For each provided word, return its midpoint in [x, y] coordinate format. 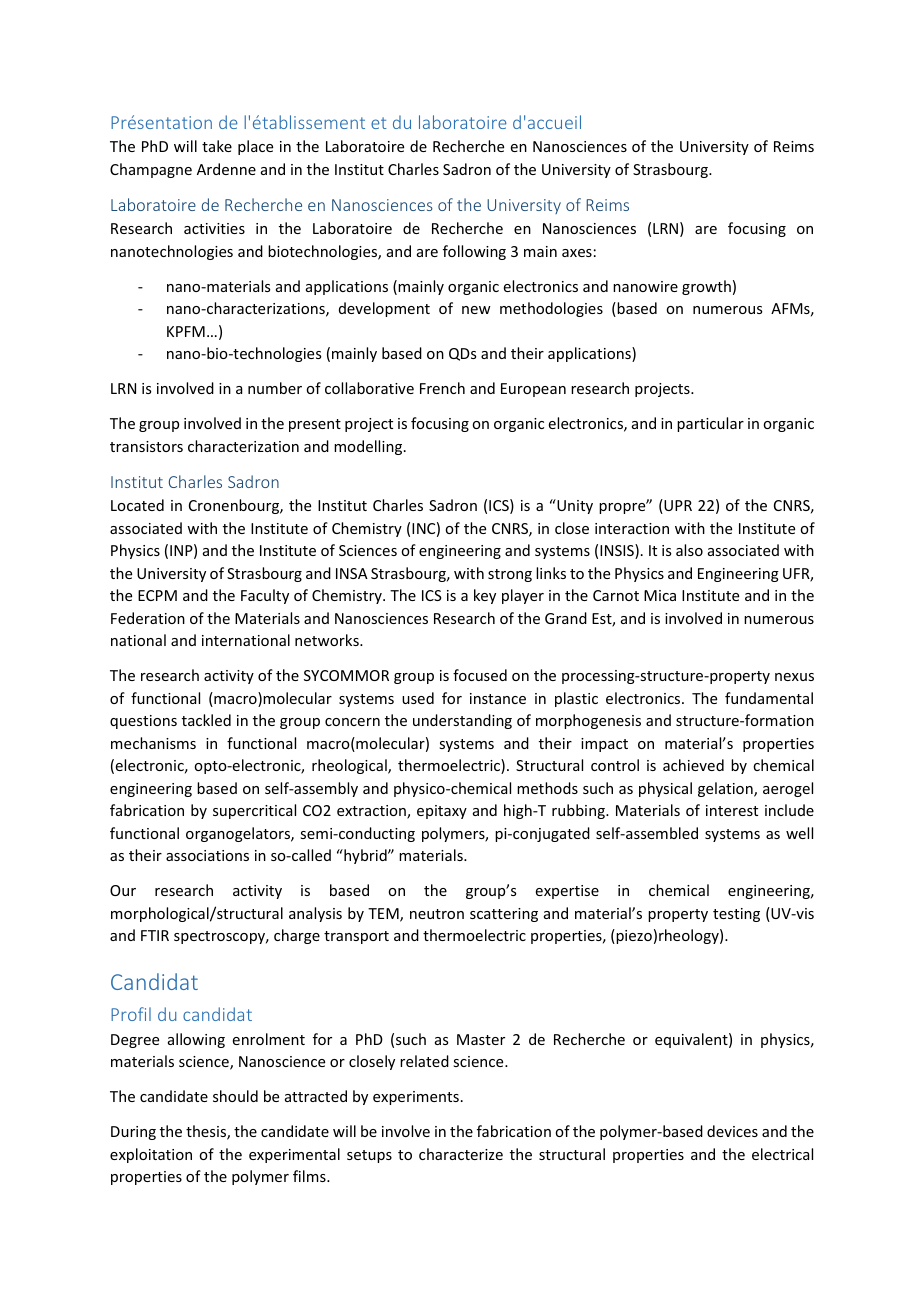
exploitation [151, 1155]
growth [706, 287]
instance [498, 698]
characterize [461, 1154]
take [217, 146]
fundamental [769, 698]
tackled [206, 720]
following [474, 252]
